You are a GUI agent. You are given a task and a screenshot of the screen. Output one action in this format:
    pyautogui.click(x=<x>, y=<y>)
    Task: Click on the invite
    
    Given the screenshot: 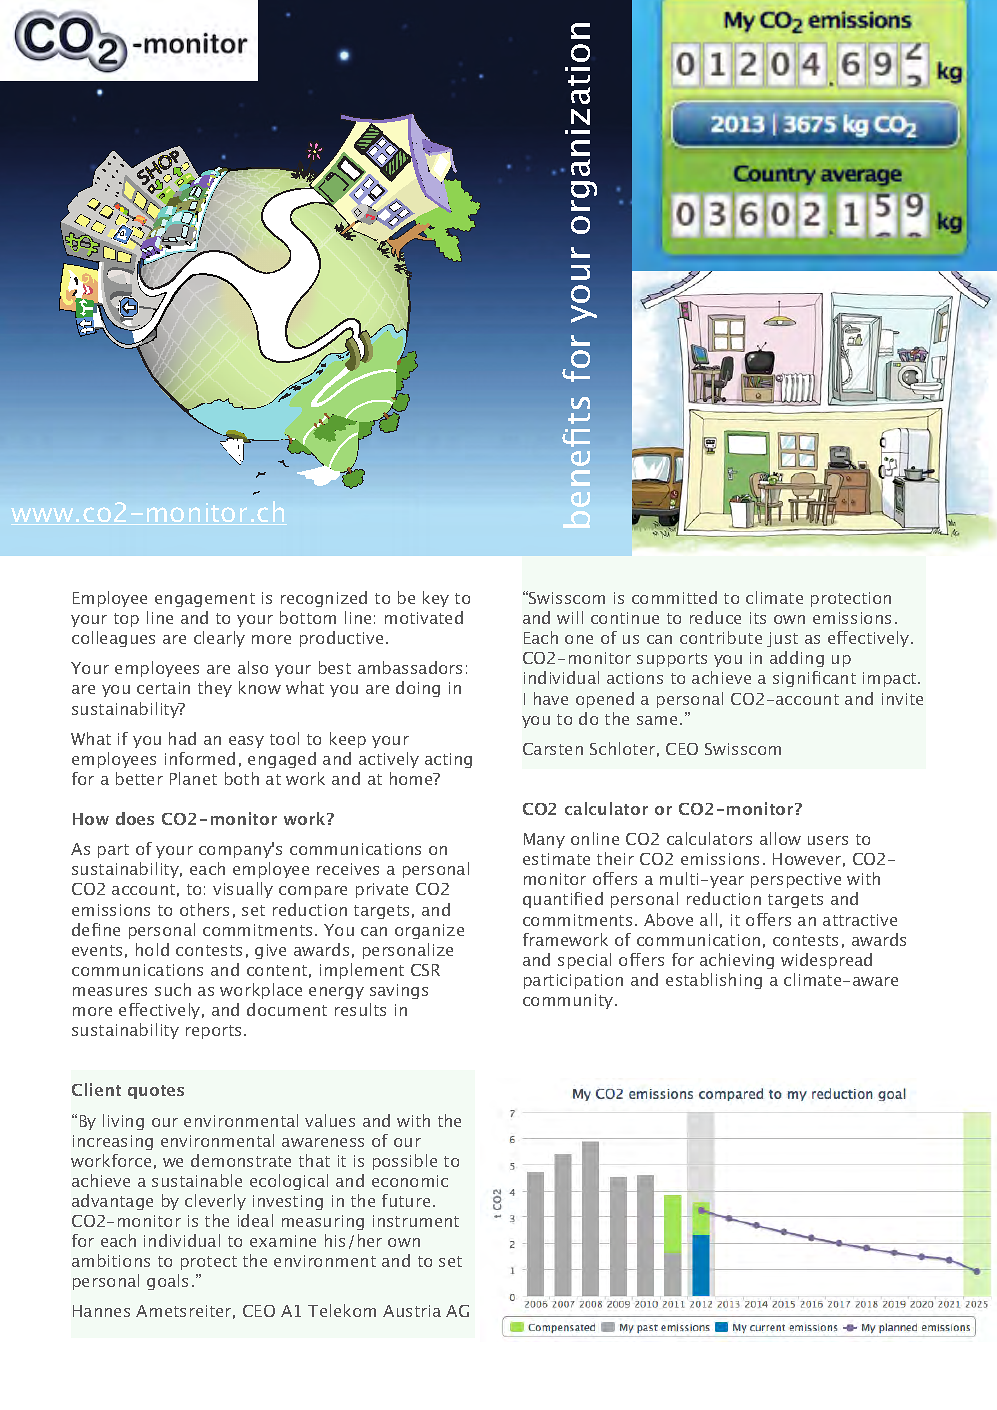 What is the action you would take?
    pyautogui.click(x=902, y=699)
